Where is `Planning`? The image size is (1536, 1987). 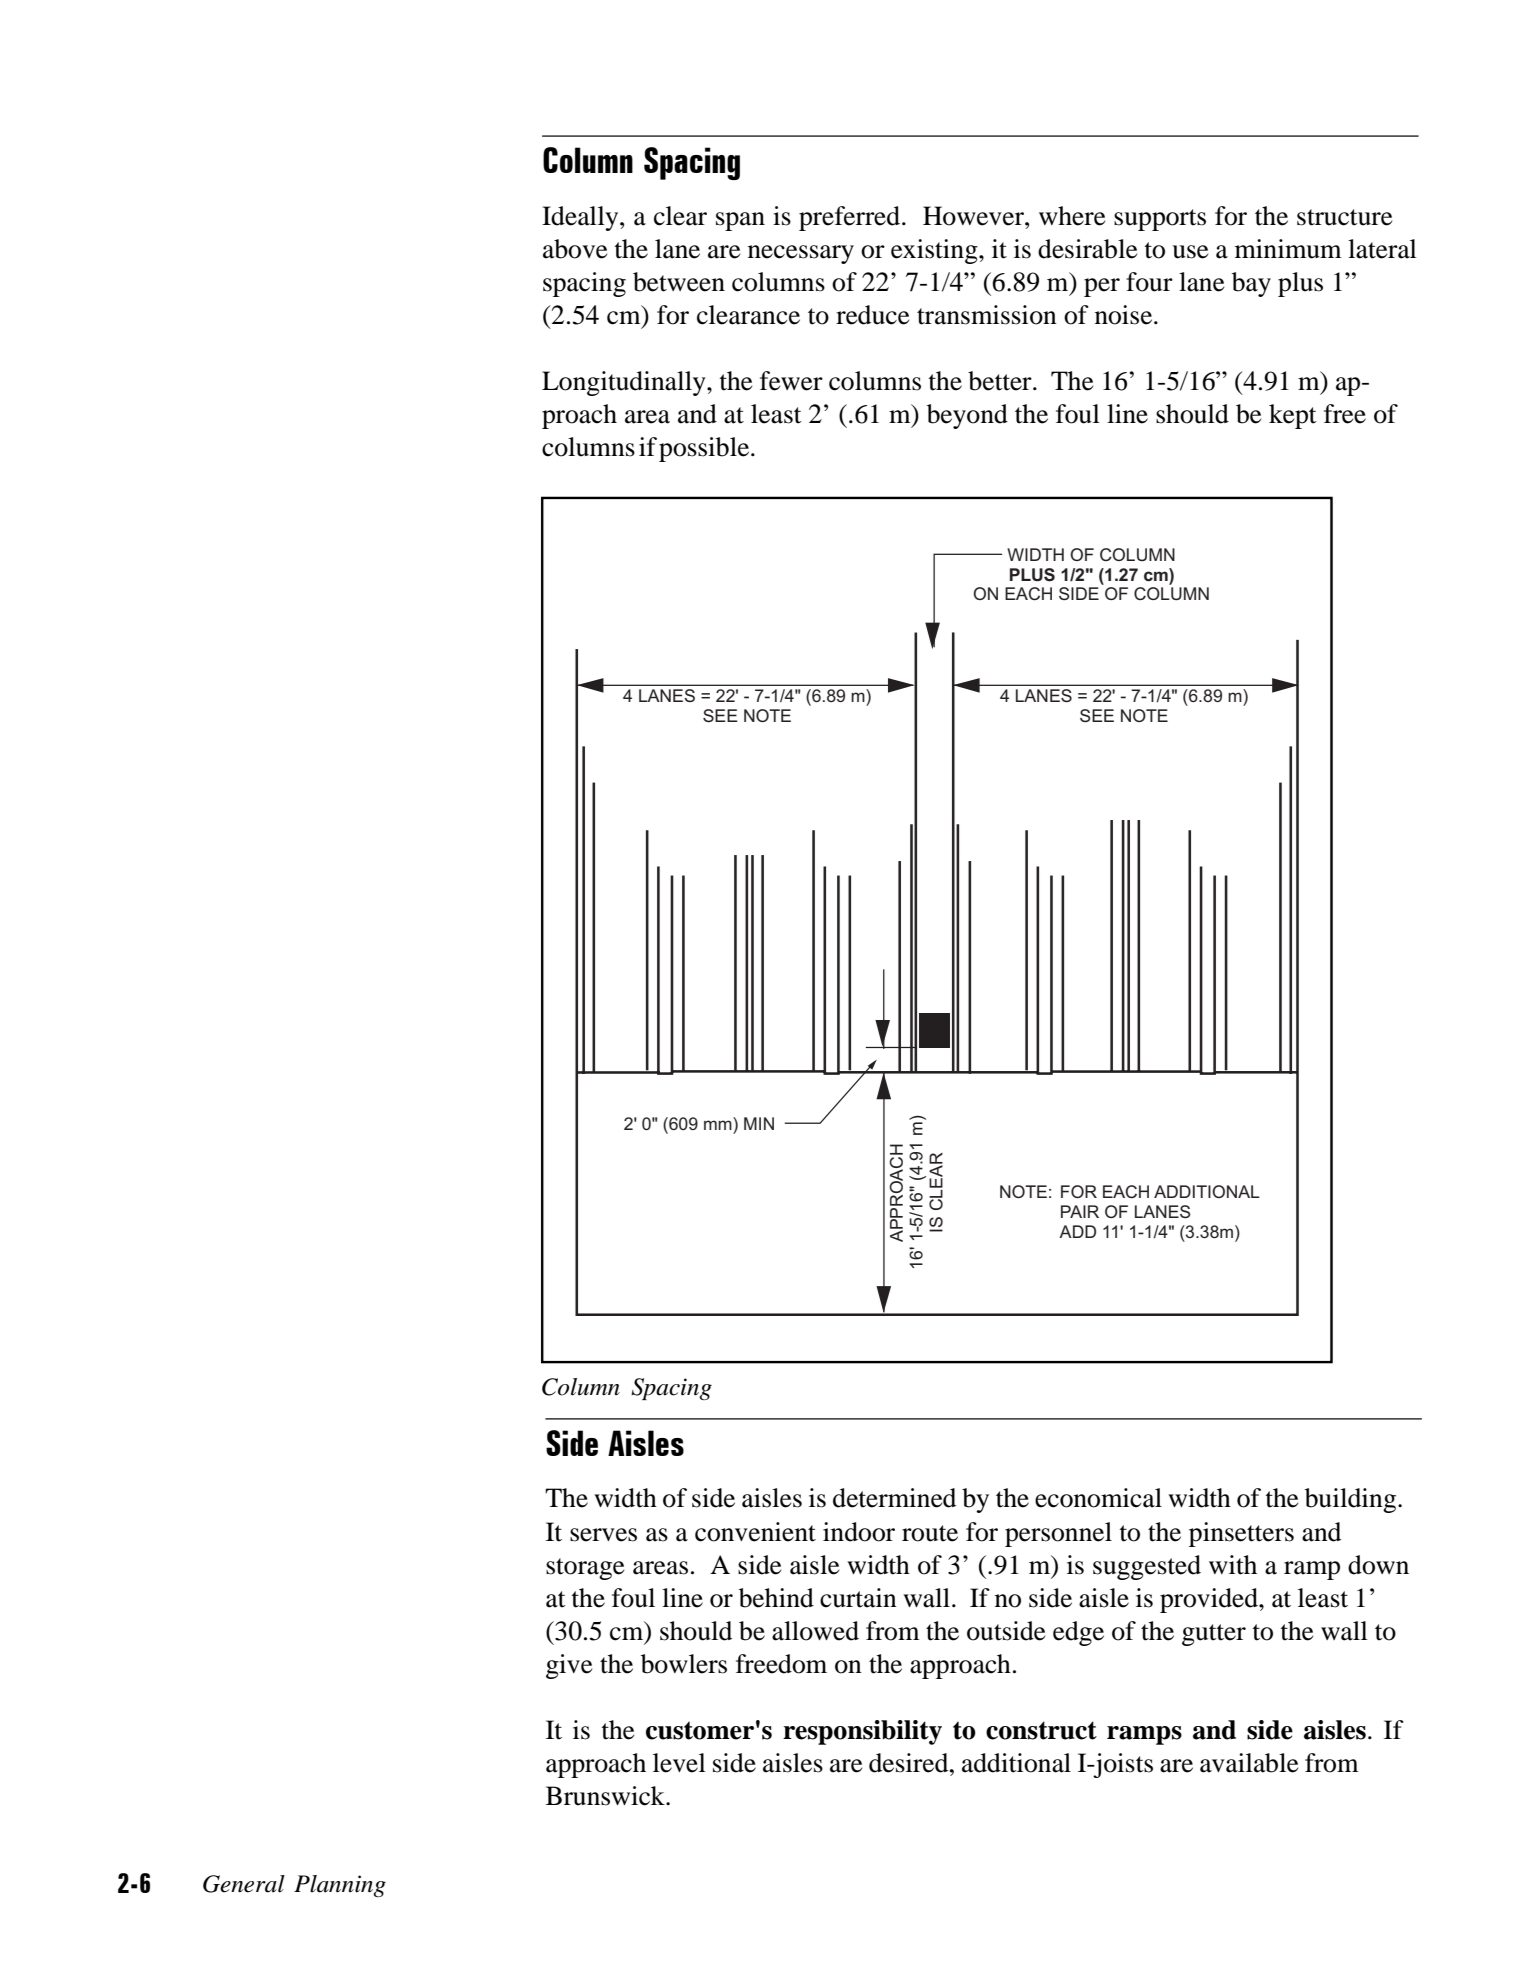
Planning is located at coordinates (340, 1886).
